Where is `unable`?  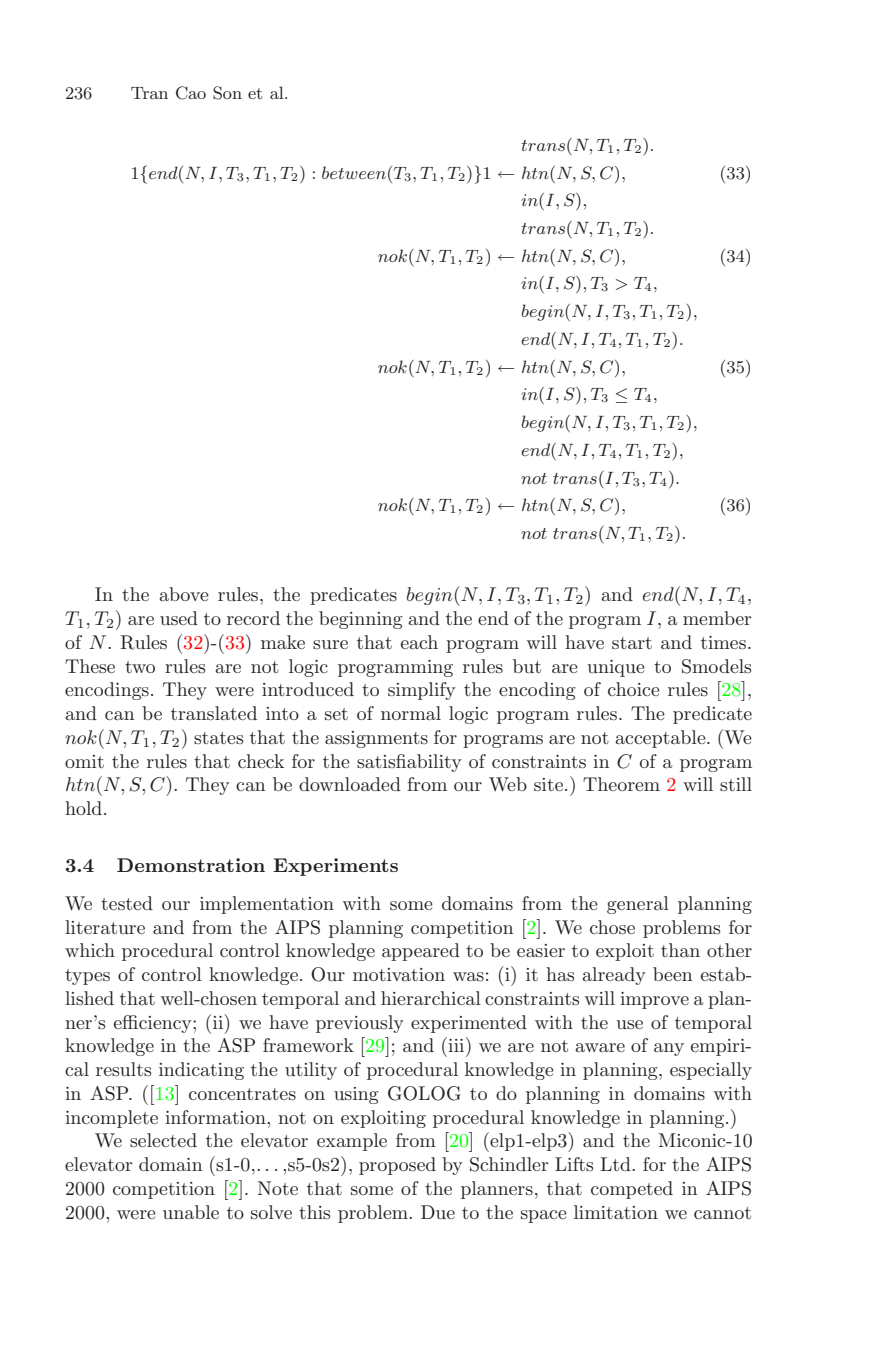 unable is located at coordinates (191, 1212).
